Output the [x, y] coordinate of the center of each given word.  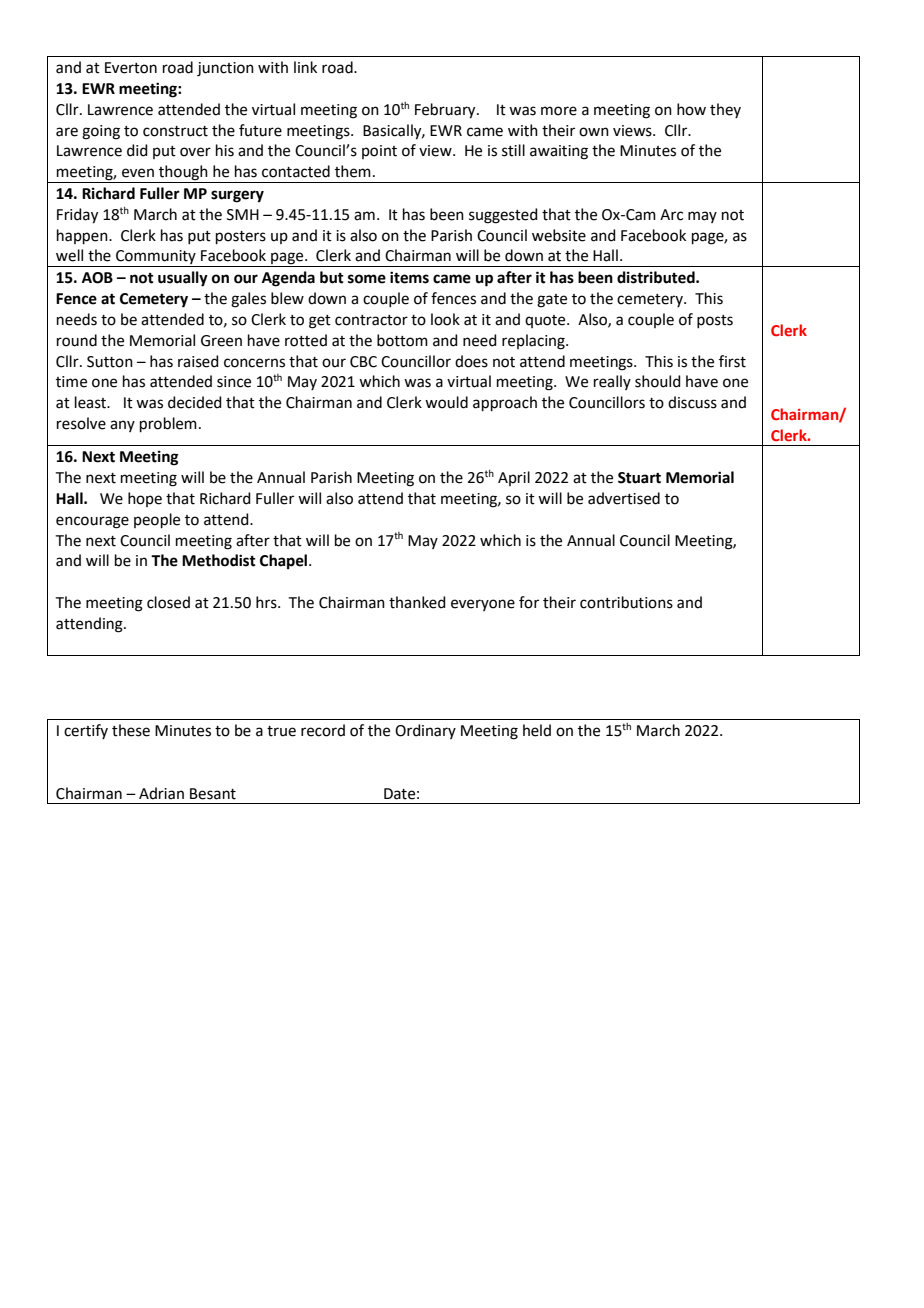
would [446, 402]
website [559, 235]
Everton [131, 68]
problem [168, 424]
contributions [626, 602]
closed [168, 602]
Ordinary [425, 731]
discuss [692, 402]
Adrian [161, 793]
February [446, 111]
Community [156, 258]
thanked [417, 602]
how [691, 109]
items [409, 277]
